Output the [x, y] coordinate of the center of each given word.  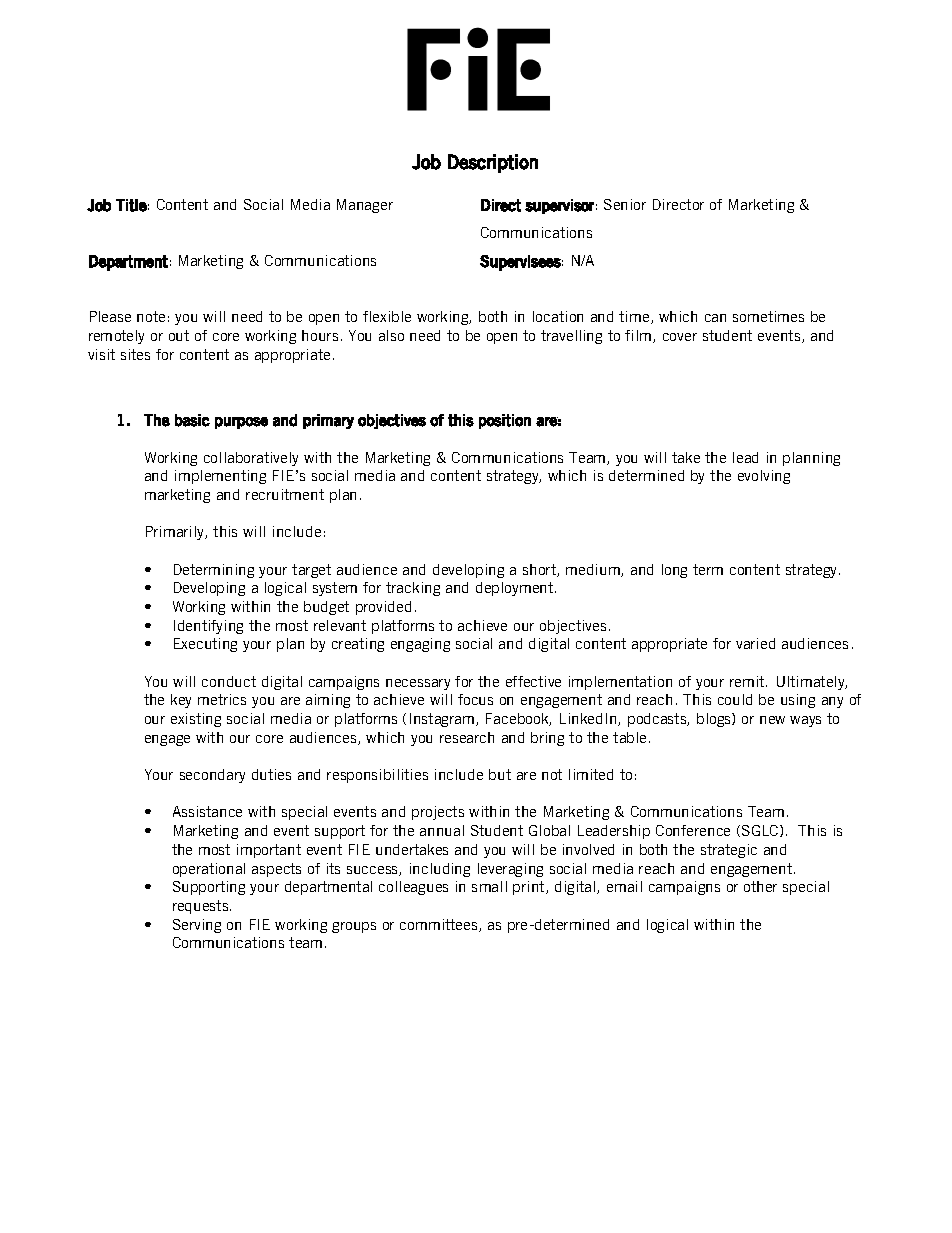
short [540, 570]
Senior [625, 204]
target [311, 571]
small [489, 886]
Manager [365, 206]
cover [680, 337]
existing [196, 720]
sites [135, 354]
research [467, 737]
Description [493, 163]
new [772, 720]
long [674, 571]
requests [202, 907]
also [391, 335]
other [760, 886]
